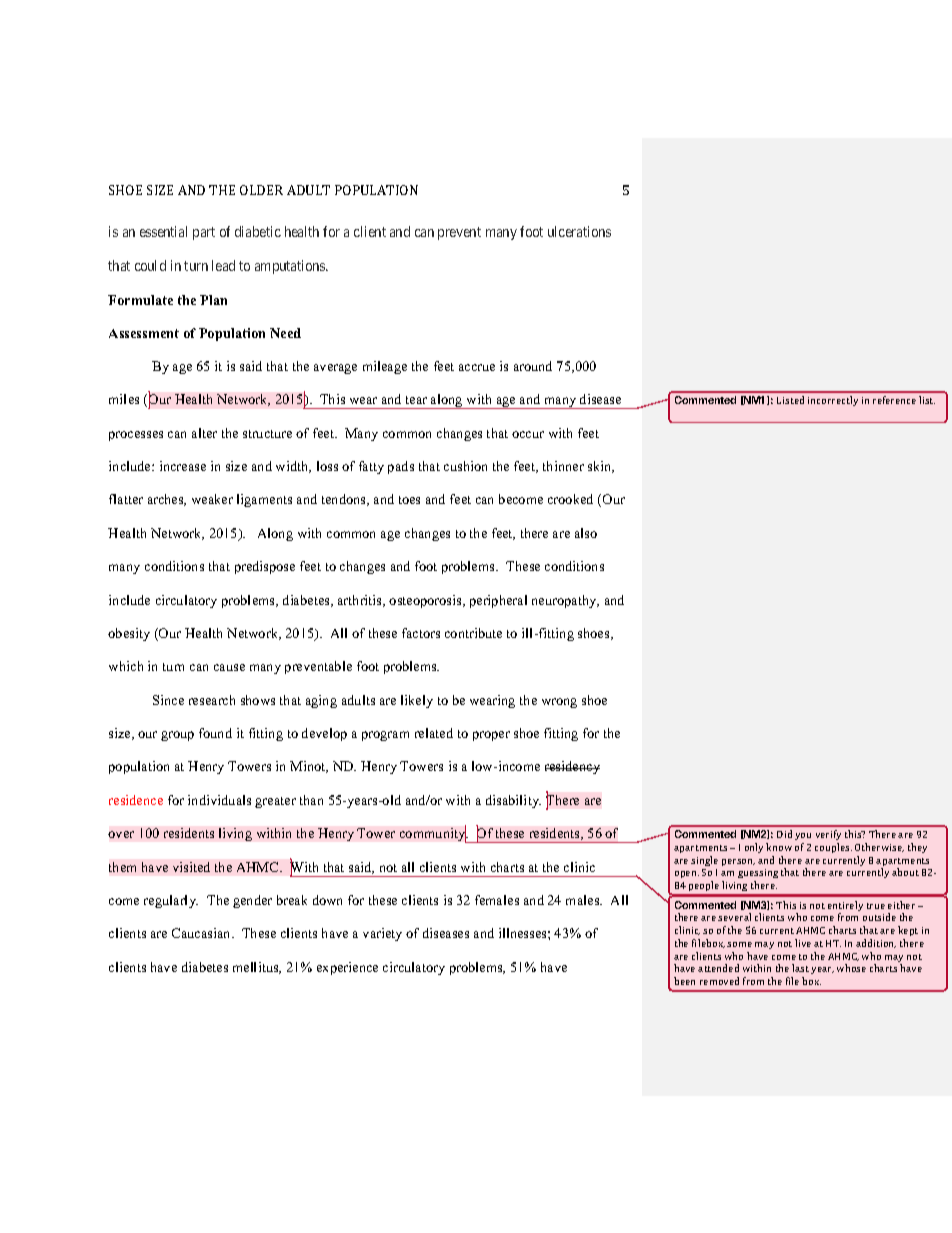 Image resolution: width=952 pixels, height=1233 pixels. What do you see at coordinates (833, 401) in the screenshot?
I see `incorrectly` at bounding box center [833, 401].
